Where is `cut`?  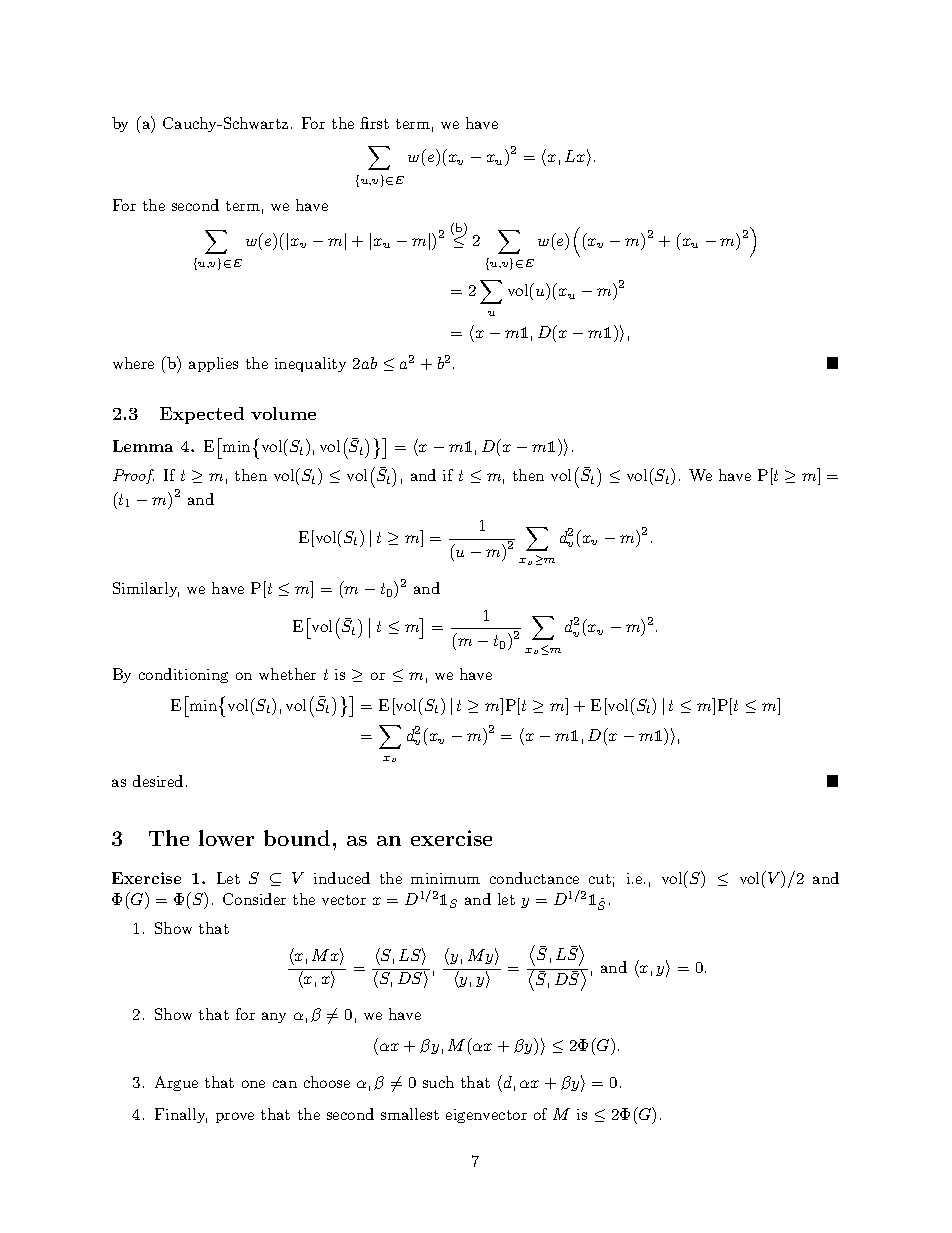 cut is located at coordinates (600, 879).
